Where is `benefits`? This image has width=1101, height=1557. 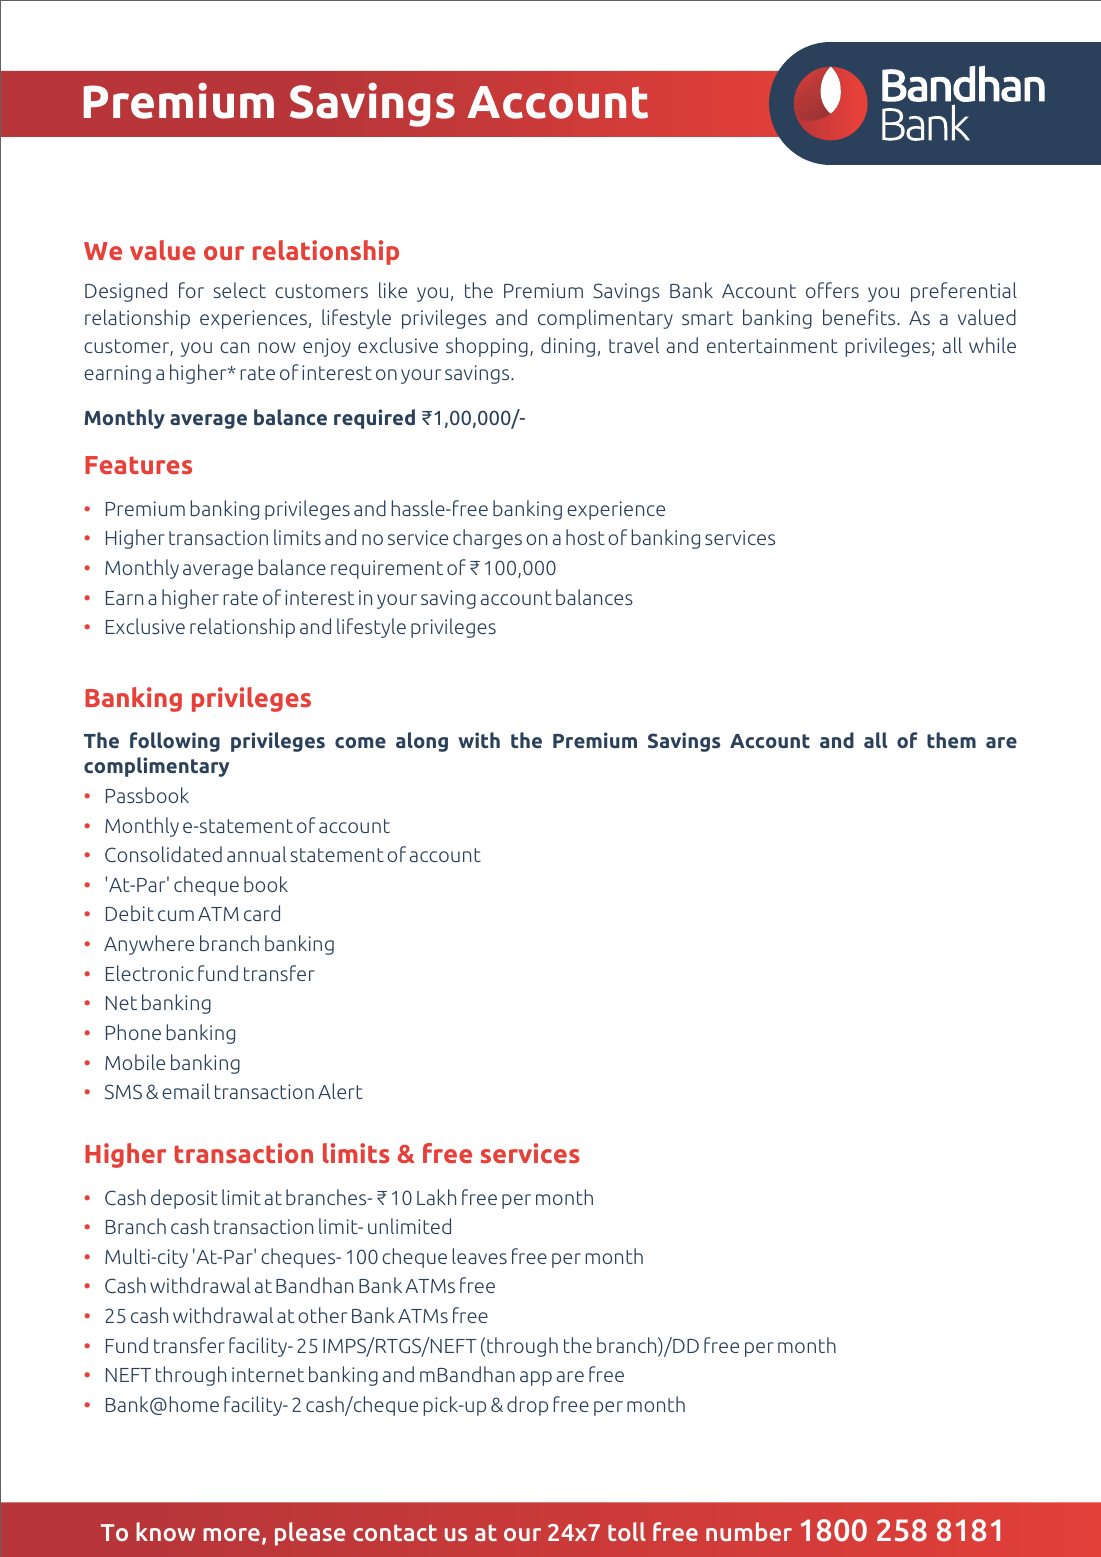
benefits is located at coordinates (860, 317).
